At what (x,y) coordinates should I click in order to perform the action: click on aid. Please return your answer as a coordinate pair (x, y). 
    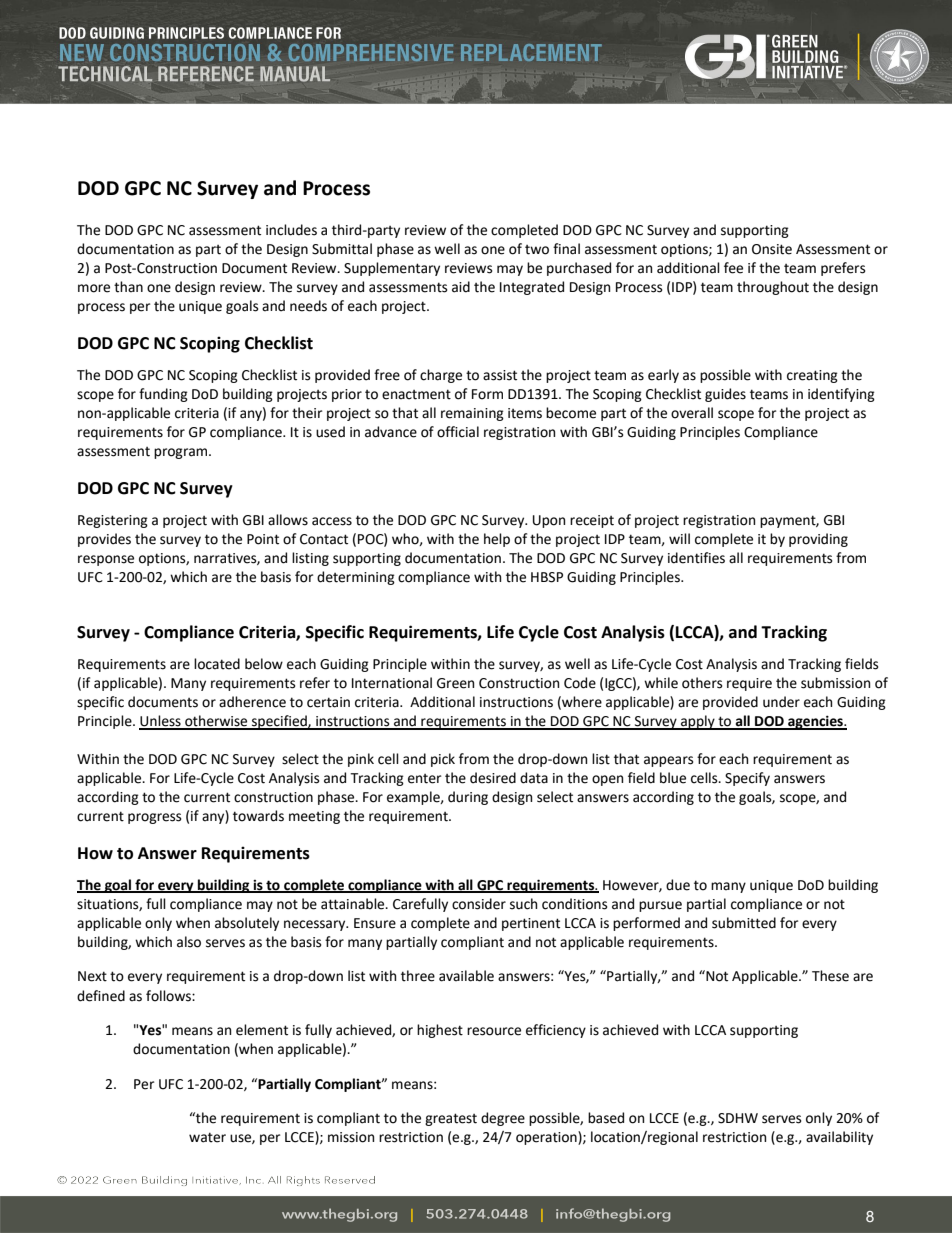
    Looking at the image, I should click on (461, 287).
